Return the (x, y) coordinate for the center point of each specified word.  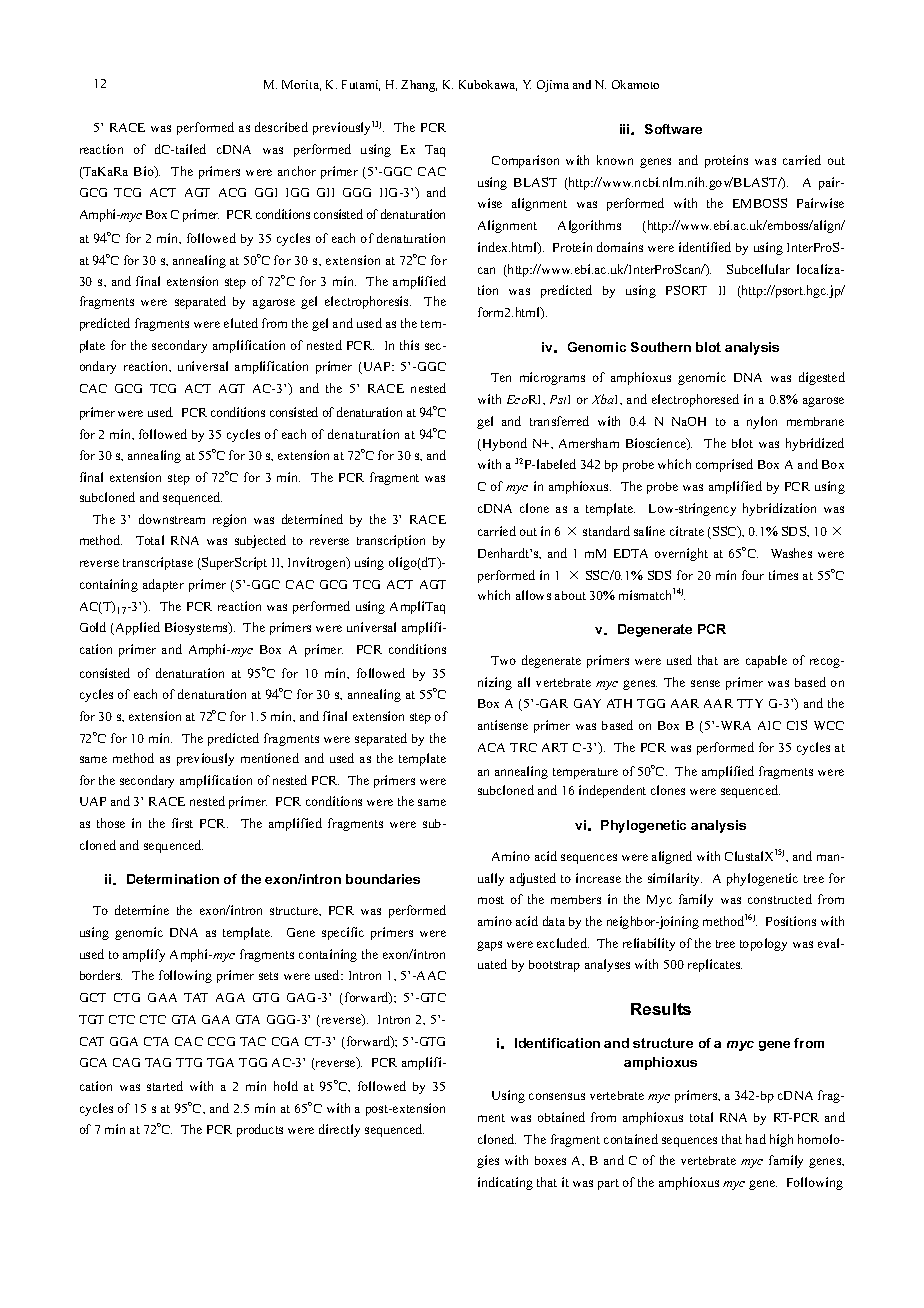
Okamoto (635, 84)
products (260, 1130)
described (281, 127)
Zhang (419, 86)
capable (766, 661)
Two (503, 660)
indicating (505, 1183)
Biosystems (197, 628)
